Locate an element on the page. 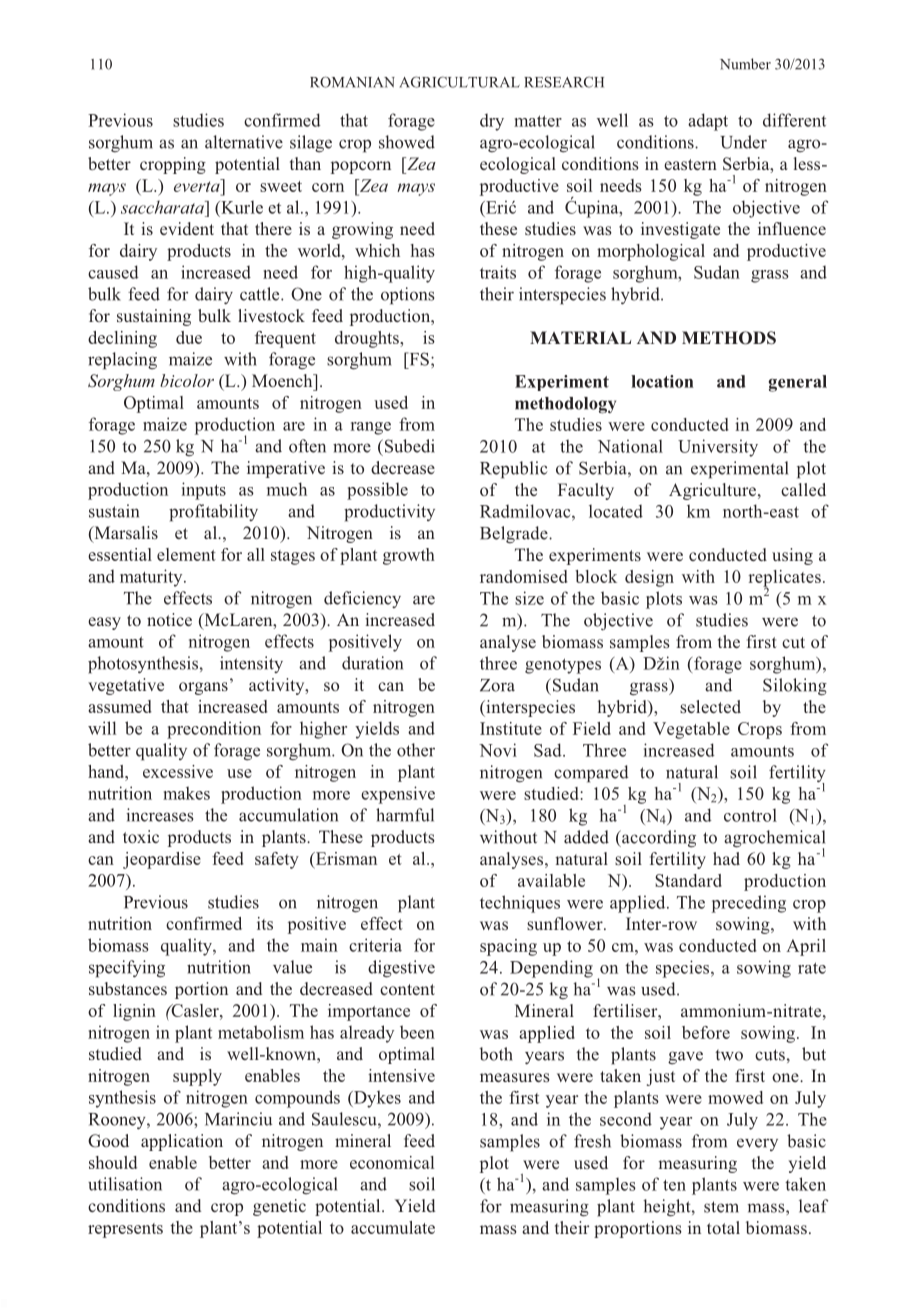 This page has width=924, height=1308. selected is located at coordinates (710, 706).
